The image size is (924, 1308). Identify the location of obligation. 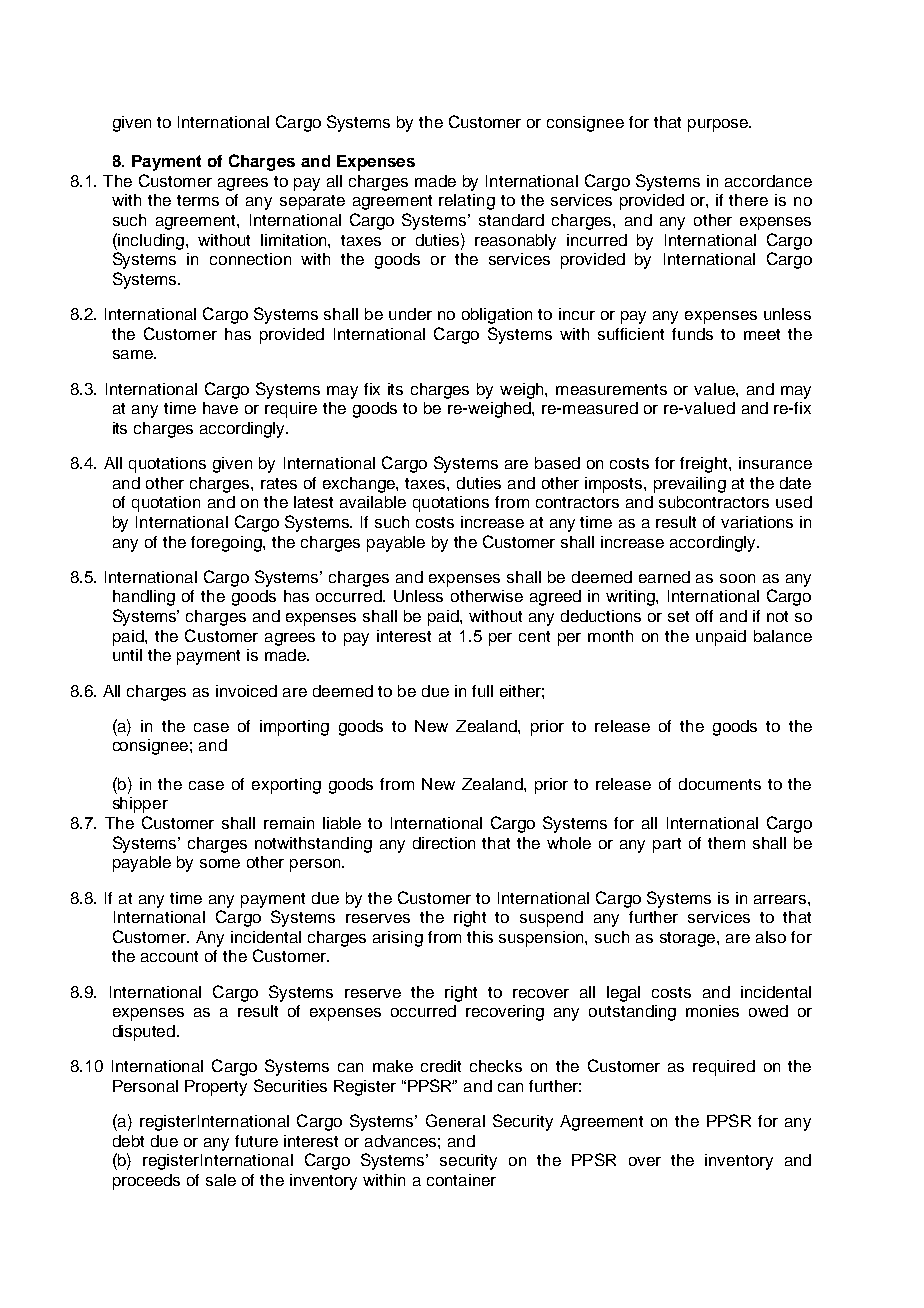
(497, 316).
